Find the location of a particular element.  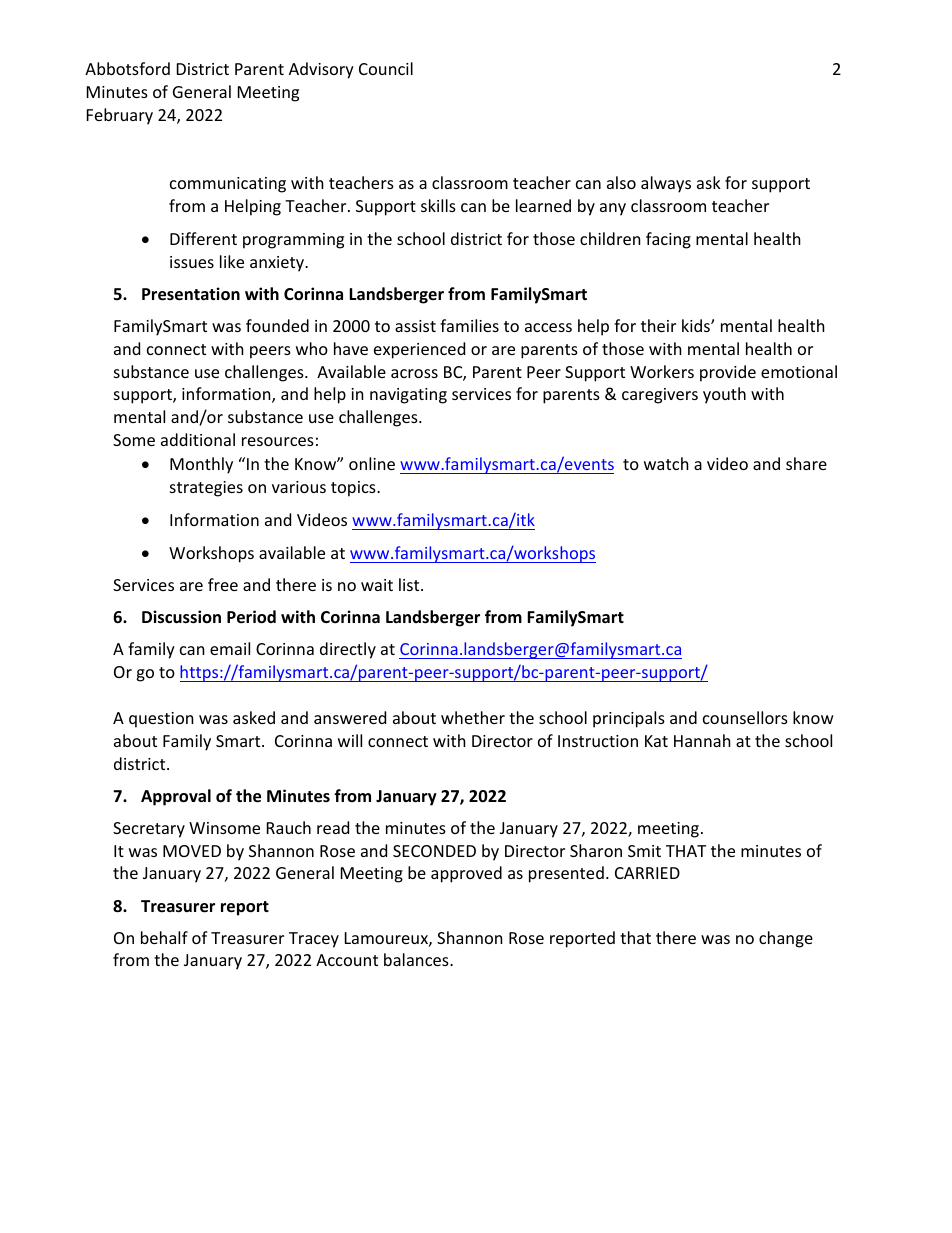

watch is located at coordinates (666, 463).
